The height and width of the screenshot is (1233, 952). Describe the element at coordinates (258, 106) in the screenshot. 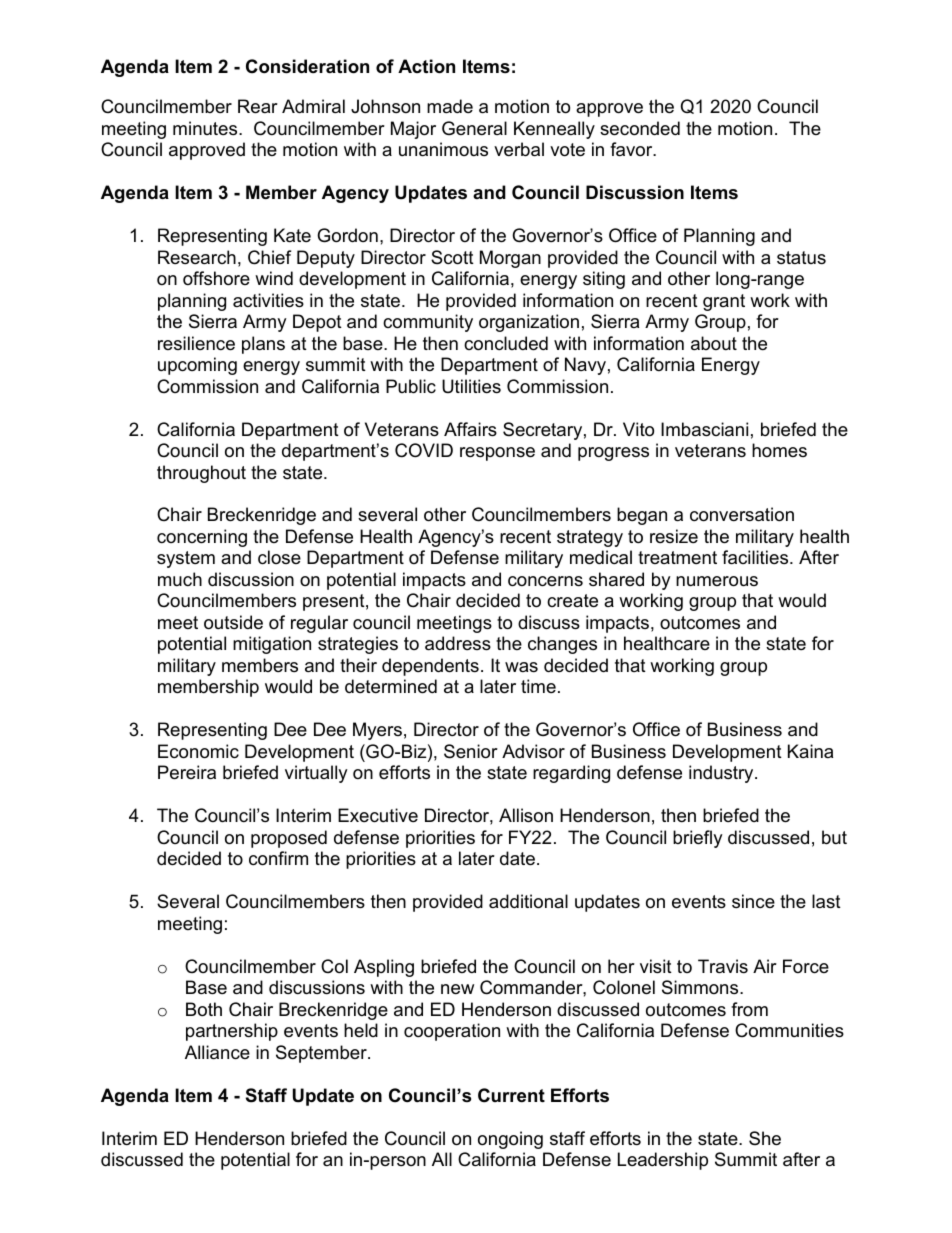

I see `Rear` at that location.
